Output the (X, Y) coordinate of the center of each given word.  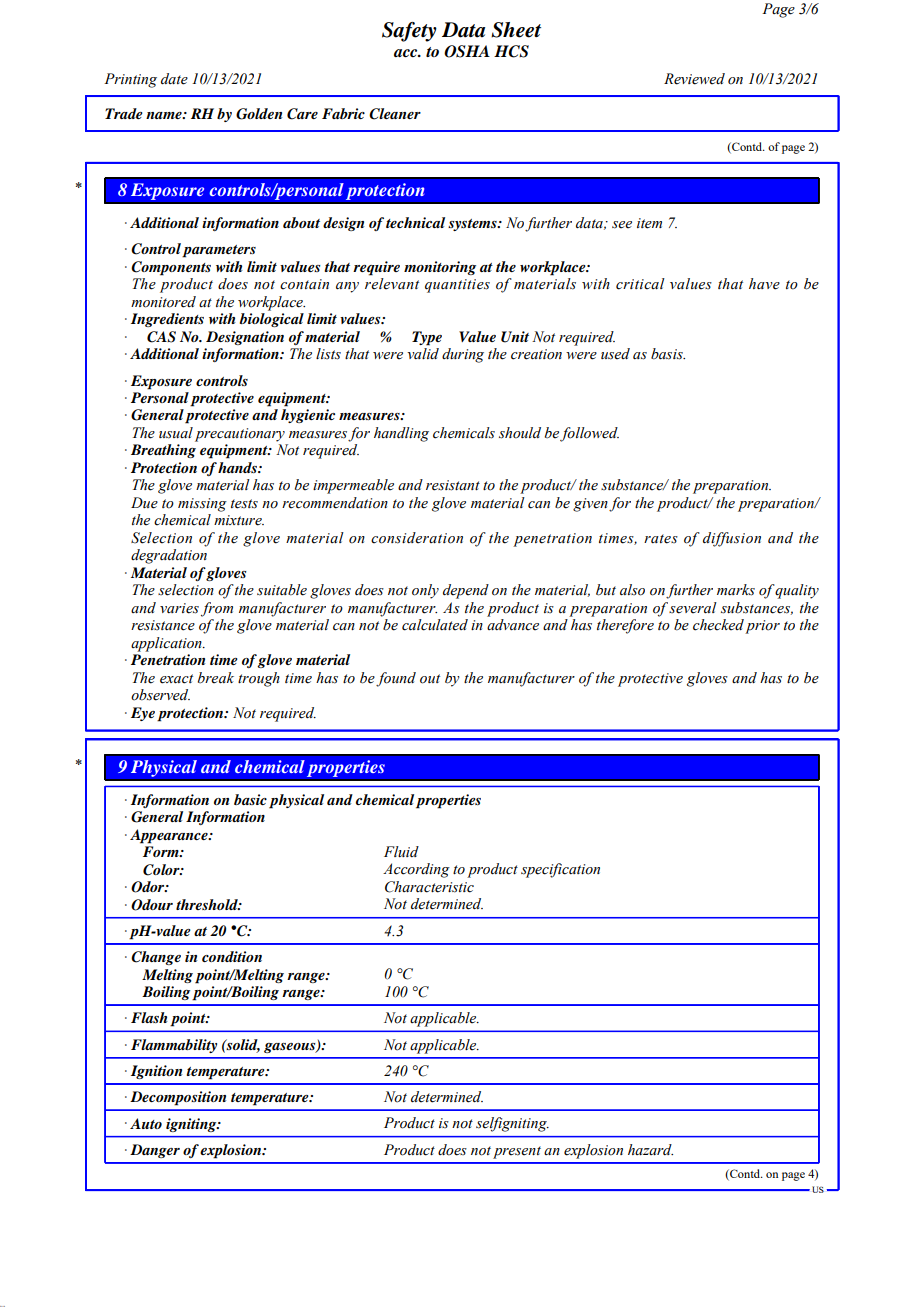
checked (718, 625)
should (520, 433)
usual (176, 433)
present (517, 1152)
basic (250, 799)
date (174, 79)
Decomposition (178, 1098)
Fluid (401, 851)
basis (668, 354)
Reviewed (694, 79)
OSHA (467, 51)
